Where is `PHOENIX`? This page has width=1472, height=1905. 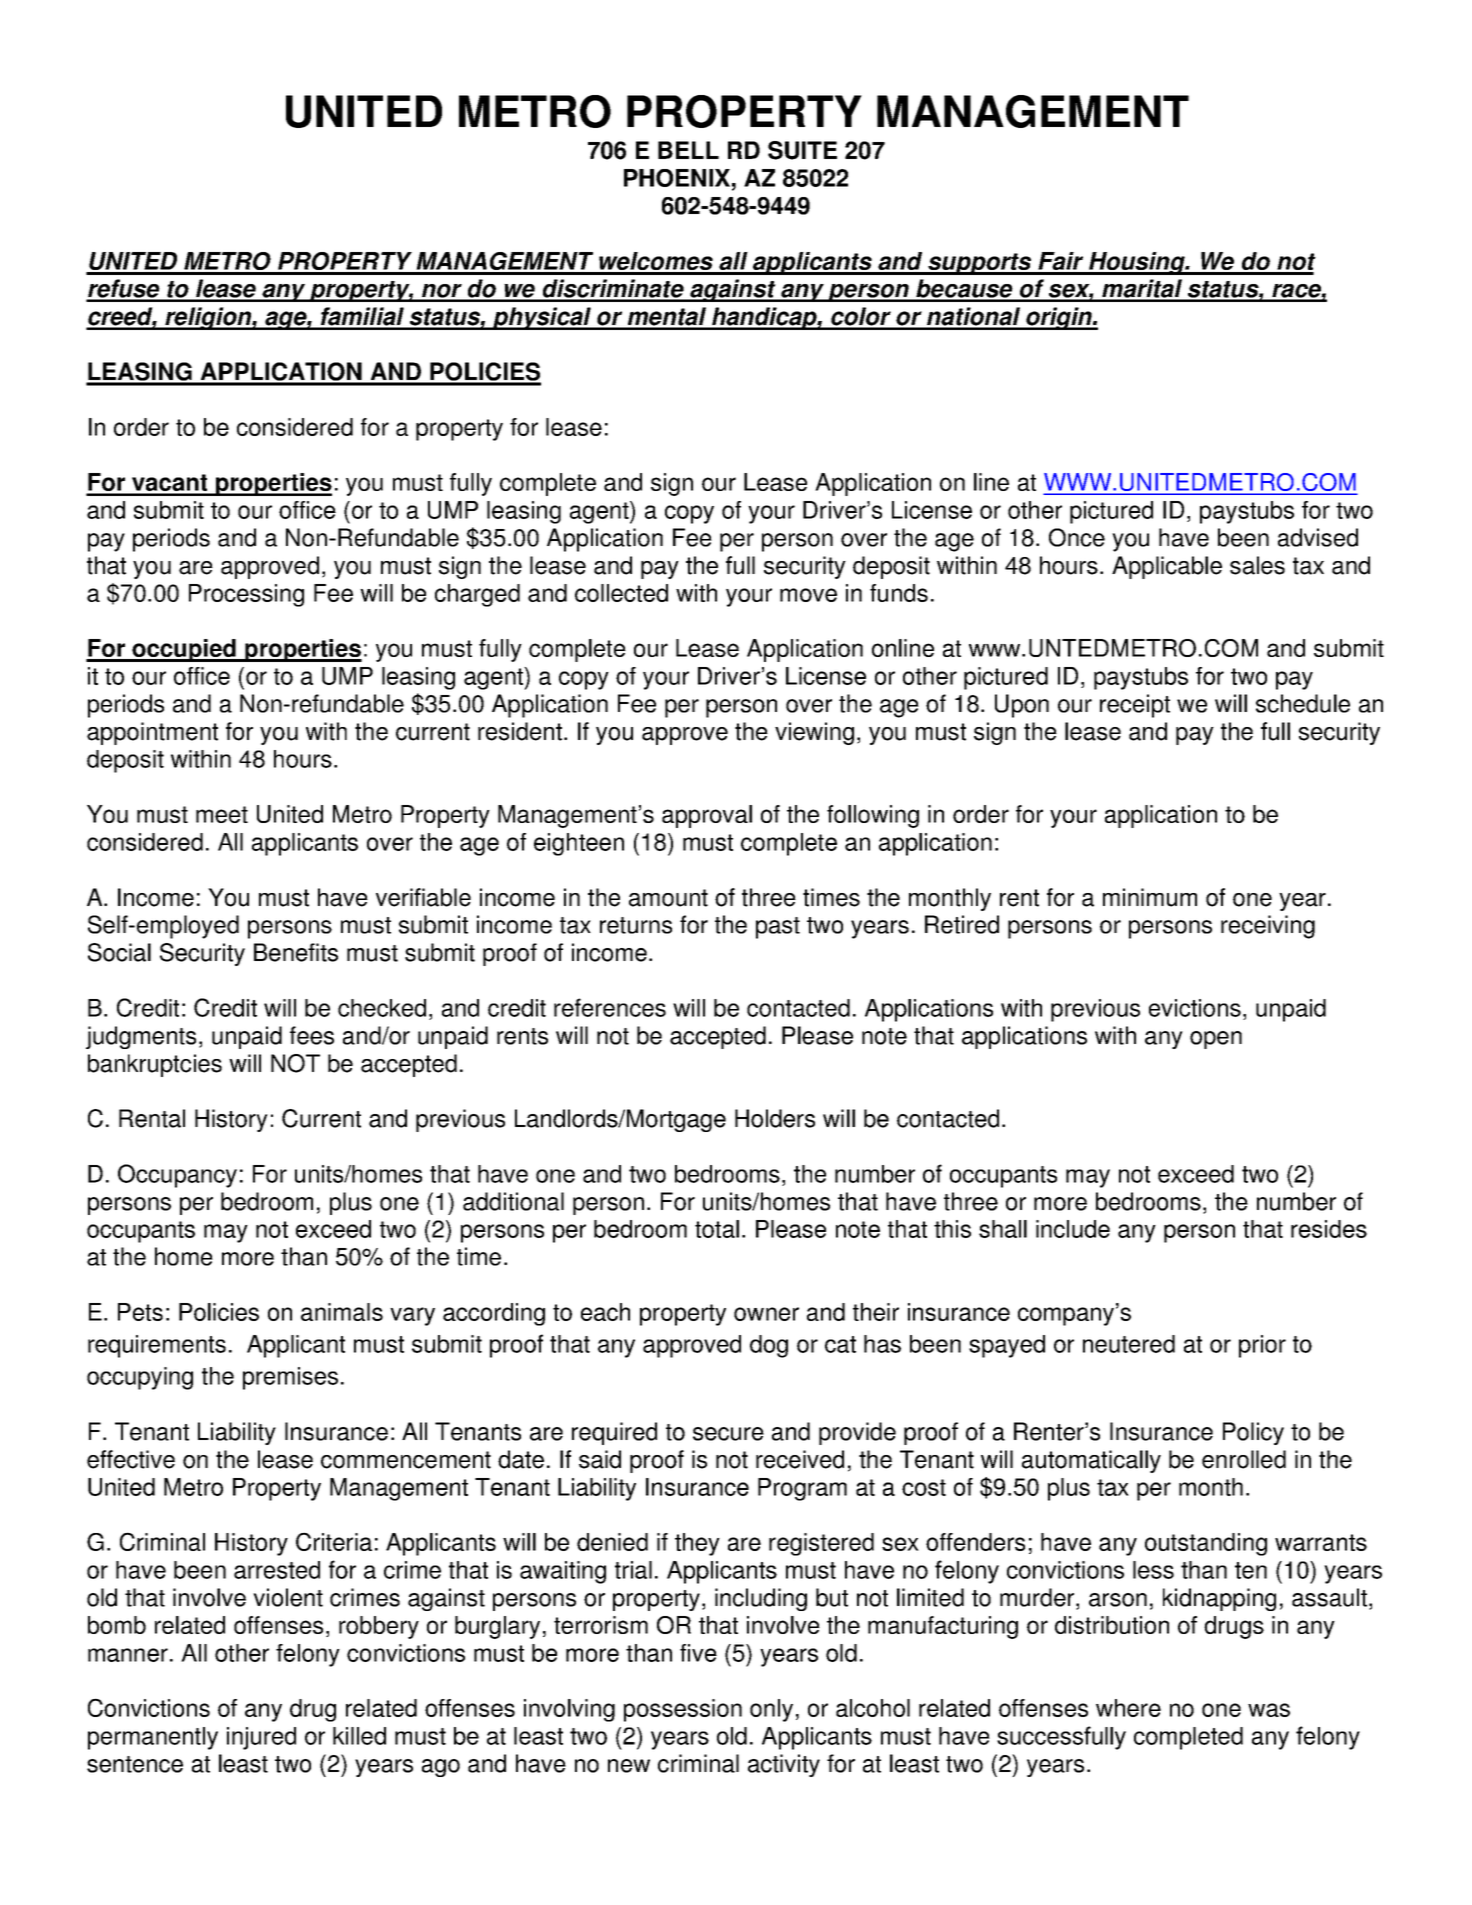 PHOENIX is located at coordinates (677, 178).
